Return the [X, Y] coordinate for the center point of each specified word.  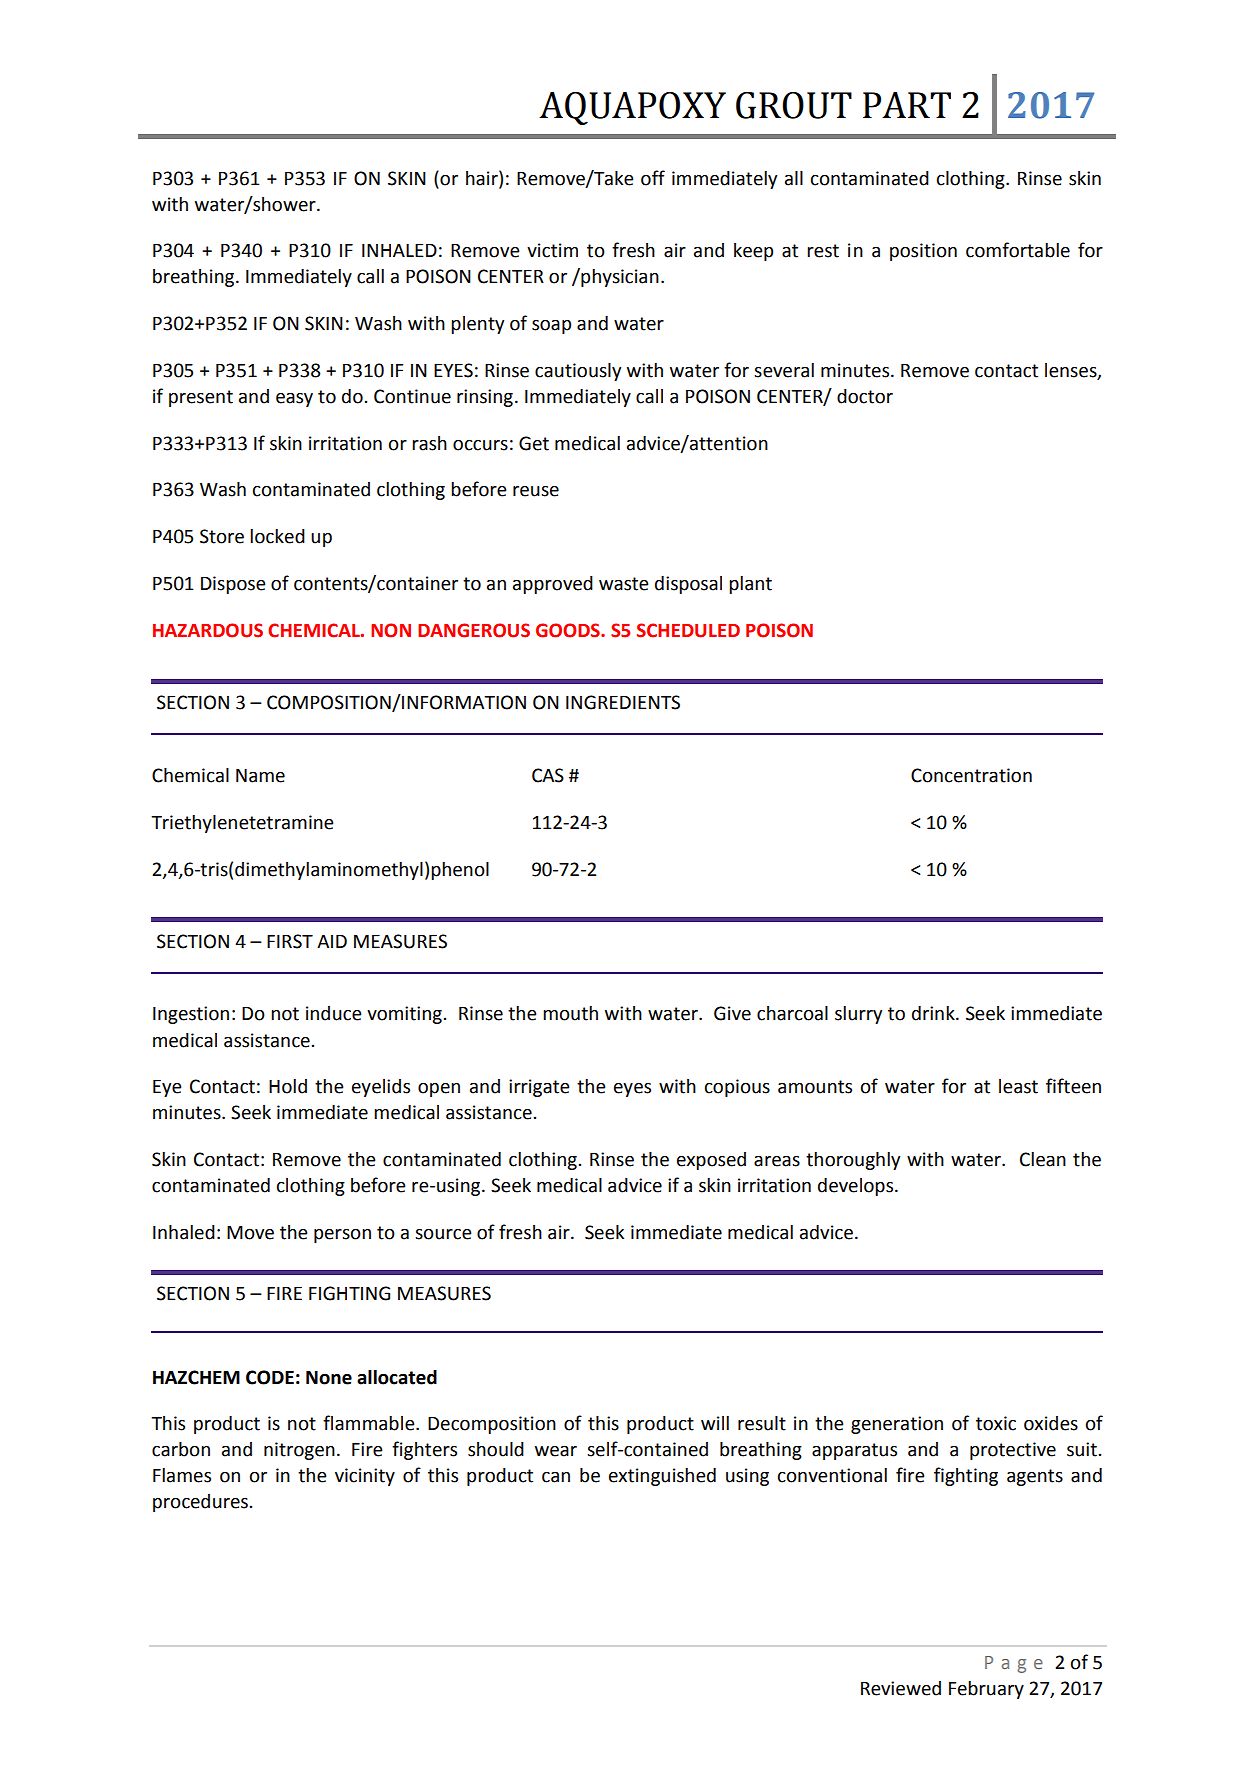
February [986, 1690]
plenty [477, 325]
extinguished [662, 1477]
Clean [1043, 1159]
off [653, 178]
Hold [288, 1086]
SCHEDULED [688, 630]
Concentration [971, 775]
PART [907, 105]
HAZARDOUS [208, 630]
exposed [711, 1161]
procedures [200, 1503]
